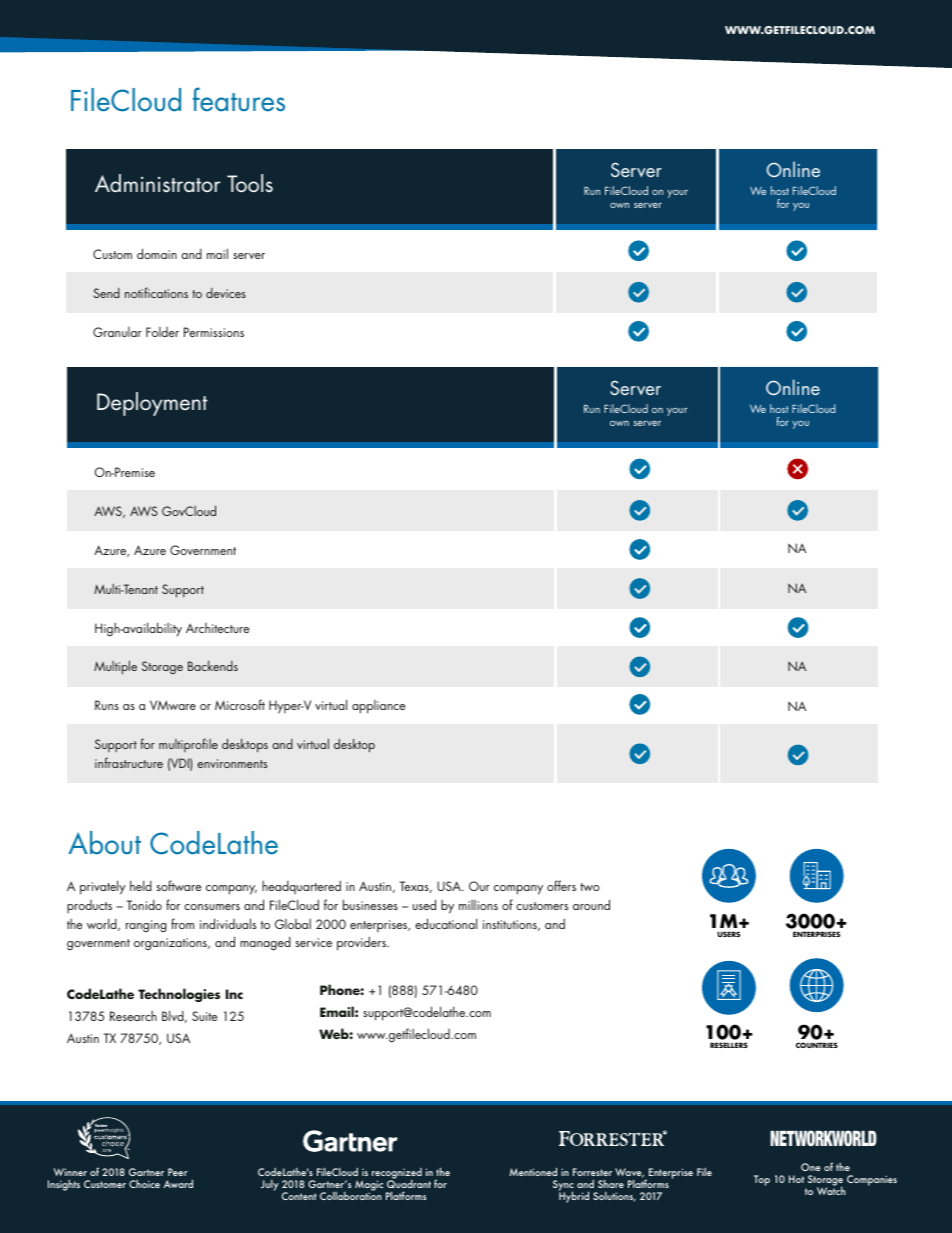 This screenshot has width=952, height=1233. I want to click on Mentioned, so click(533, 1171).
